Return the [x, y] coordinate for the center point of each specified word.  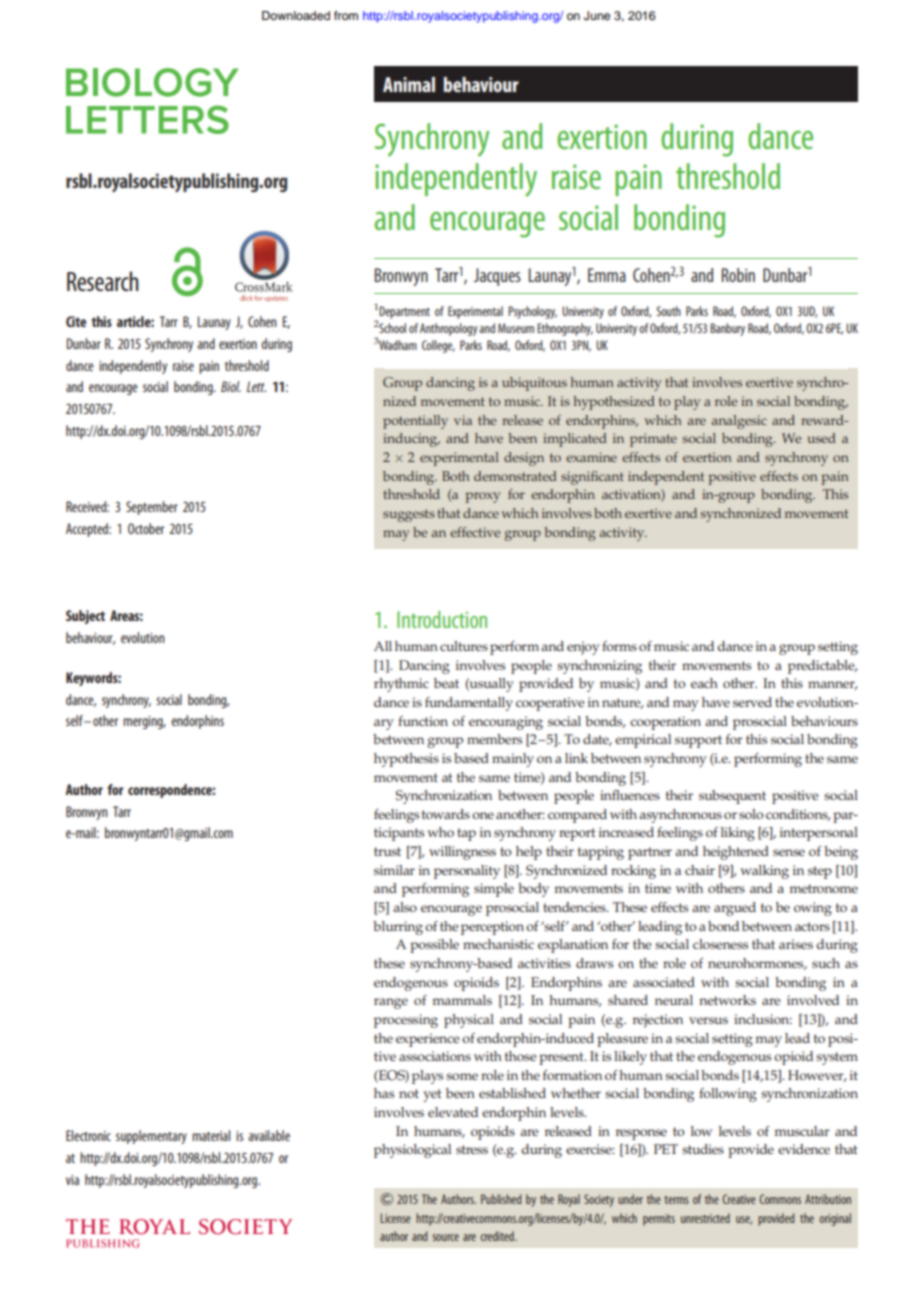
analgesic [739, 422]
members [494, 739]
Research [103, 281]
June [597, 16]
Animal [409, 84]
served [752, 702]
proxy [482, 497]
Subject [85, 617]
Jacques [497, 277]
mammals [462, 1000]
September [152, 508]
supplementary [151, 1137]
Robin [738, 275]
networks [727, 1000]
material [211, 1135]
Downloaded [296, 15]
